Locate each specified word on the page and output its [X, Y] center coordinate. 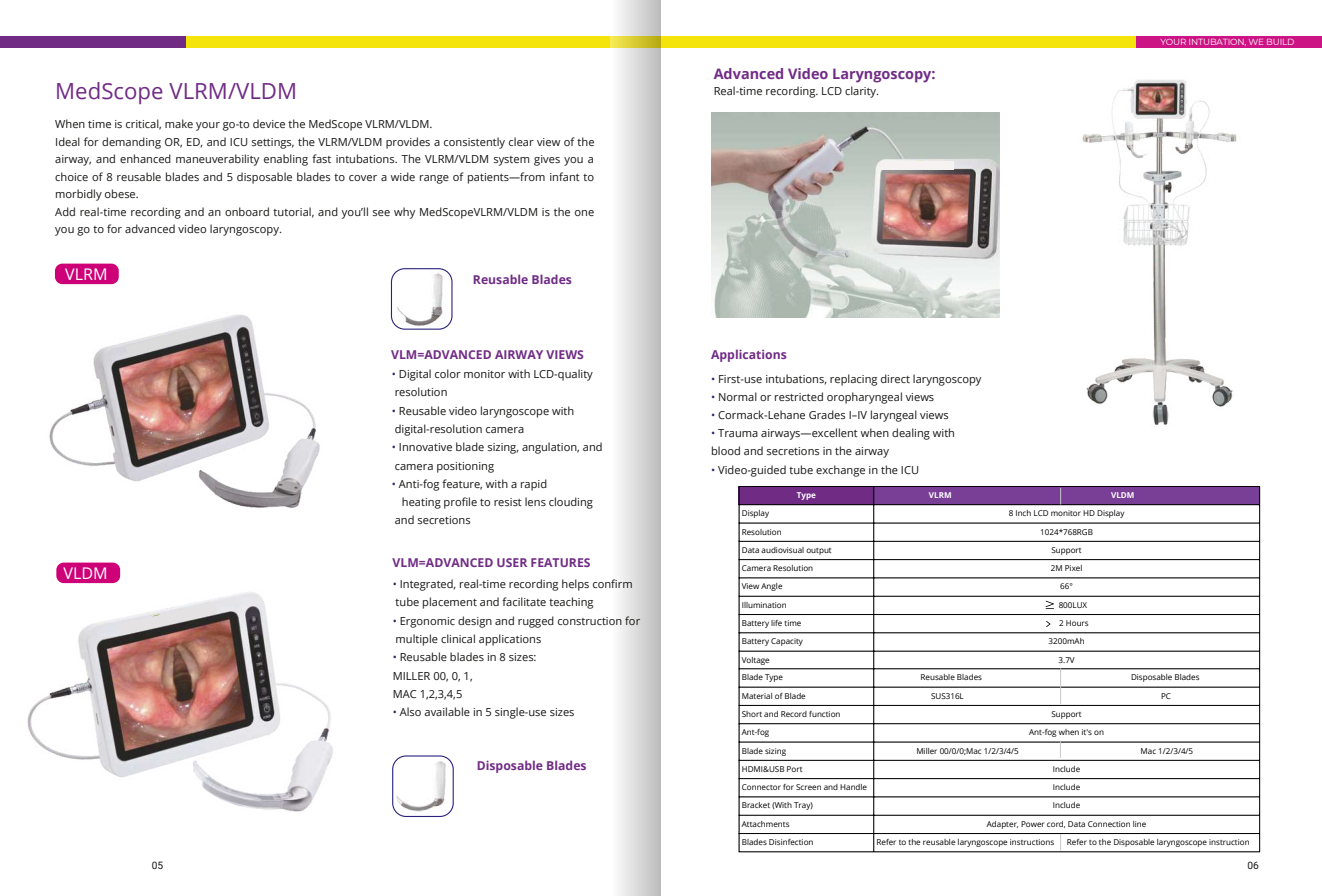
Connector [761, 787]
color [448, 373]
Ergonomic [427, 622]
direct [895, 378]
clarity [861, 92]
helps [575, 585]
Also [410, 711]
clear [521, 141]
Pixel [1073, 568]
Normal [738, 396]
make [179, 123]
